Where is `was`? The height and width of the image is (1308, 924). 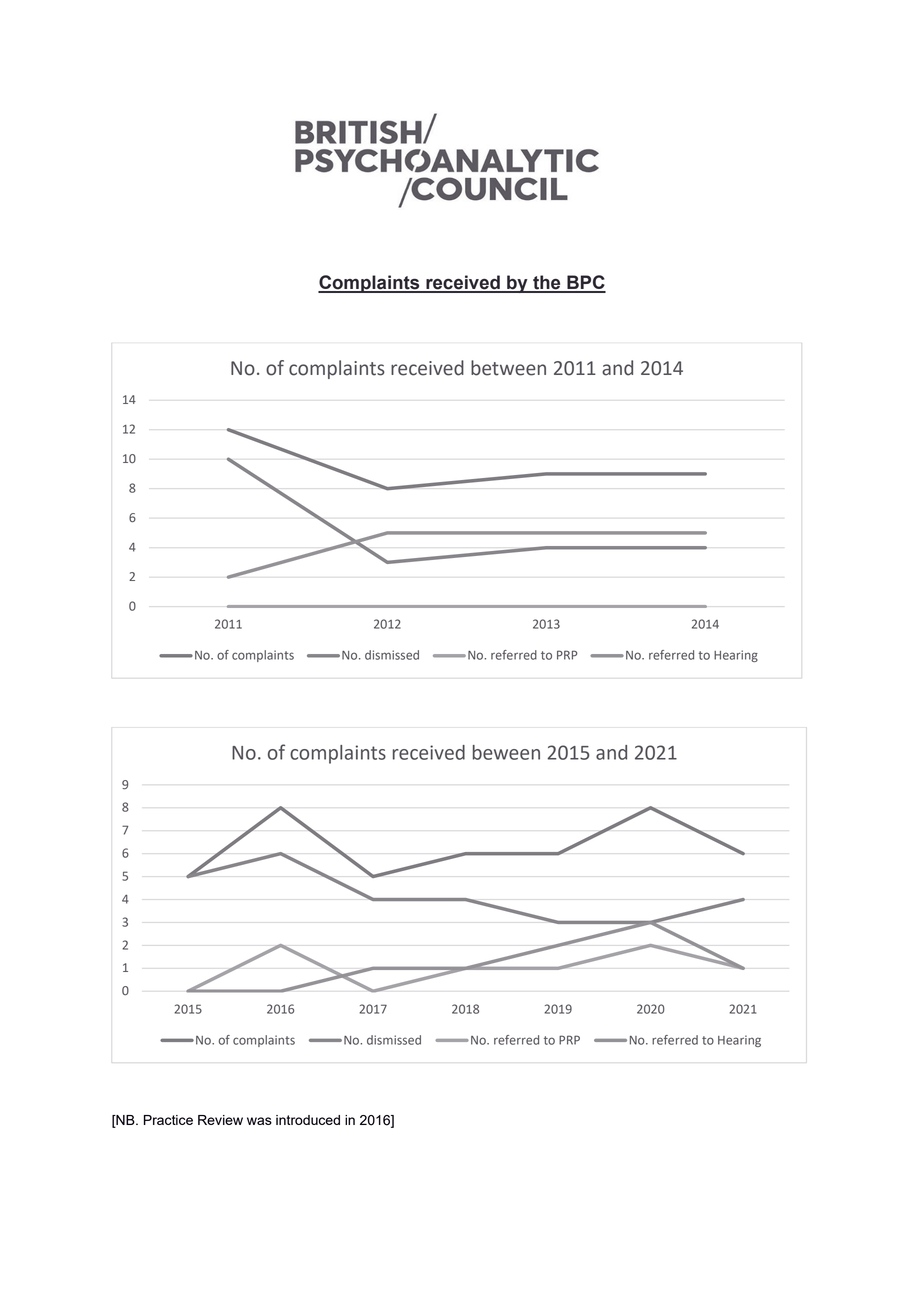 was is located at coordinates (259, 1121).
